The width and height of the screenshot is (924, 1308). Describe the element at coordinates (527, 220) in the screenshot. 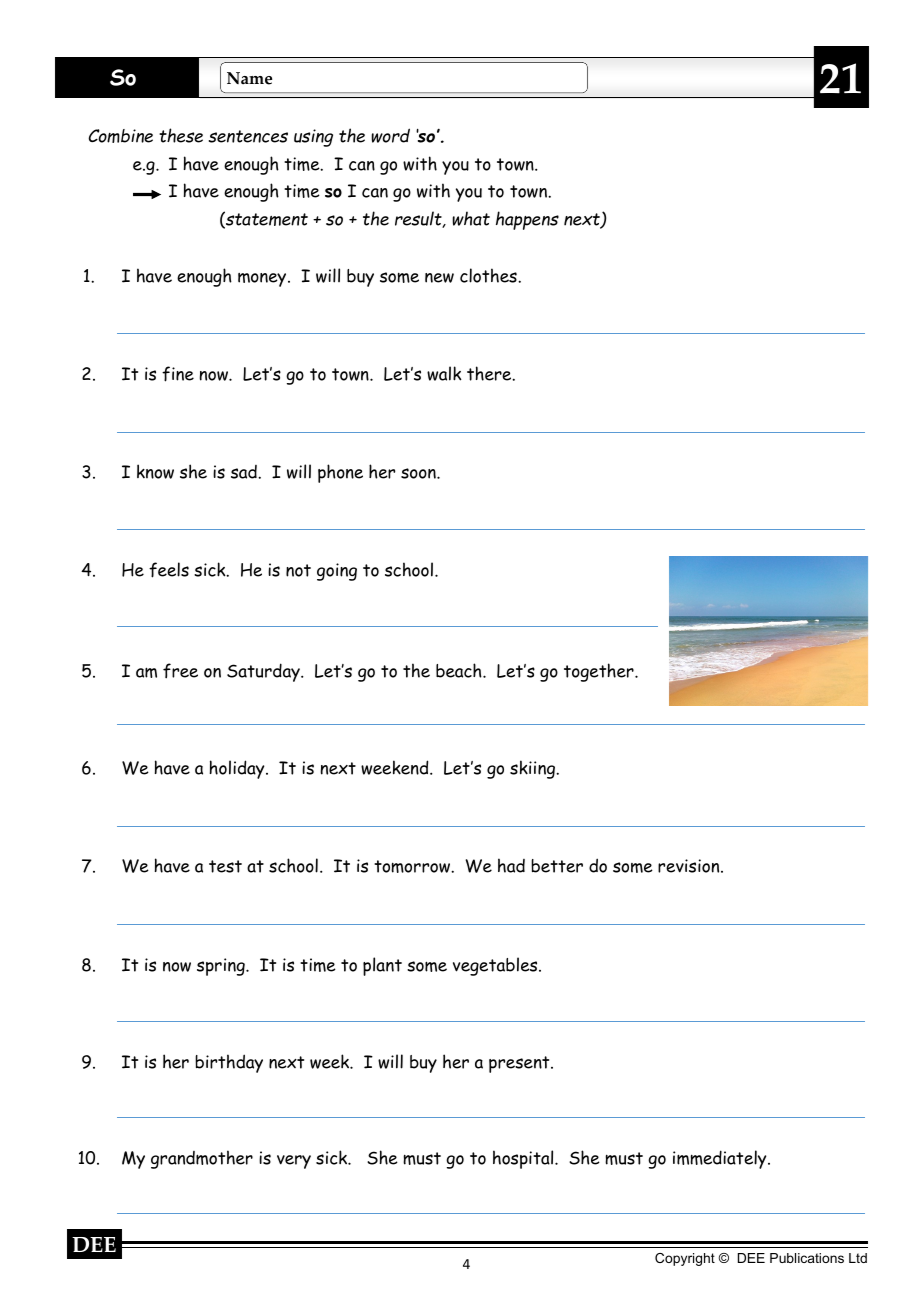

I see `happens` at that location.
